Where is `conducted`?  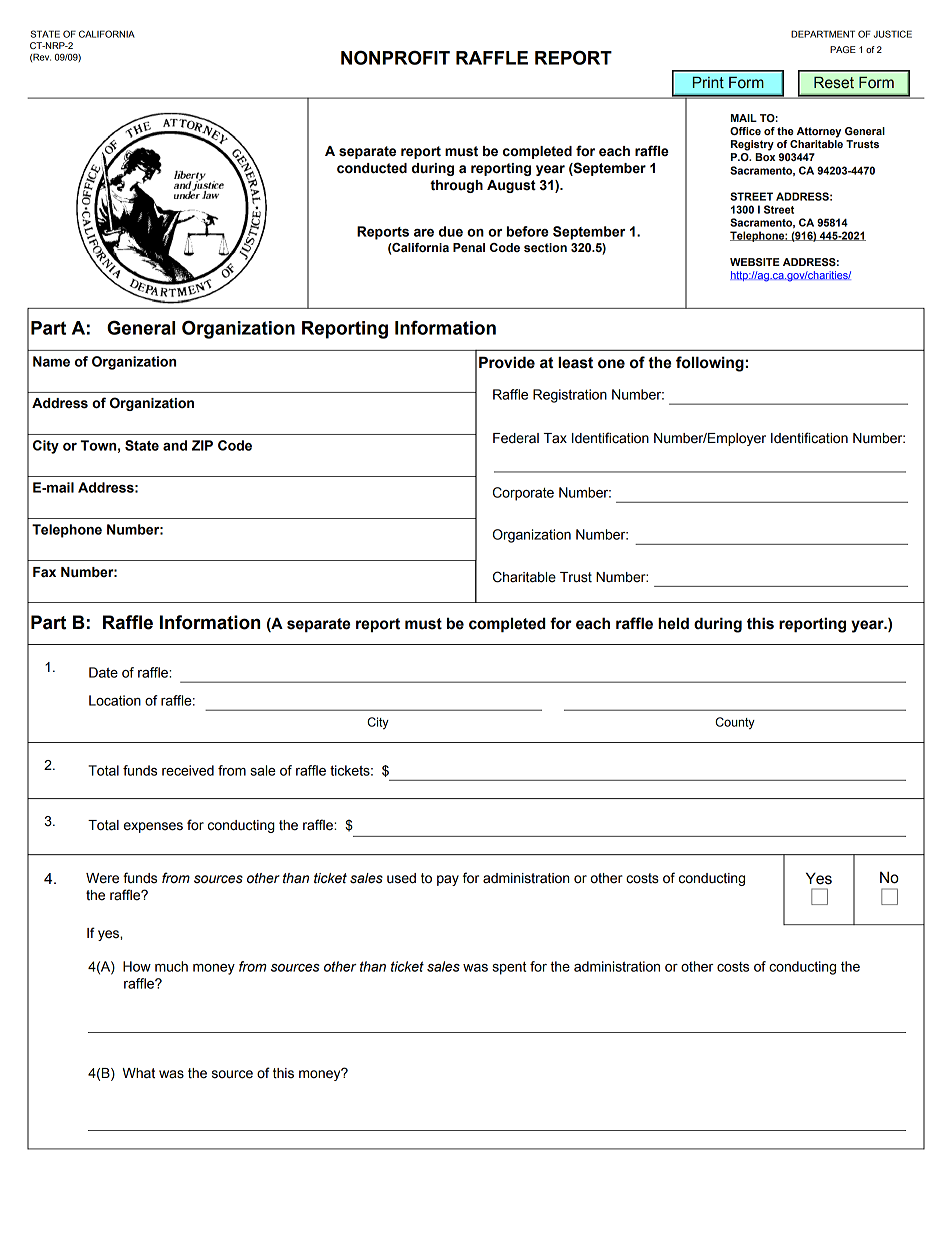 conducted is located at coordinates (372, 168).
